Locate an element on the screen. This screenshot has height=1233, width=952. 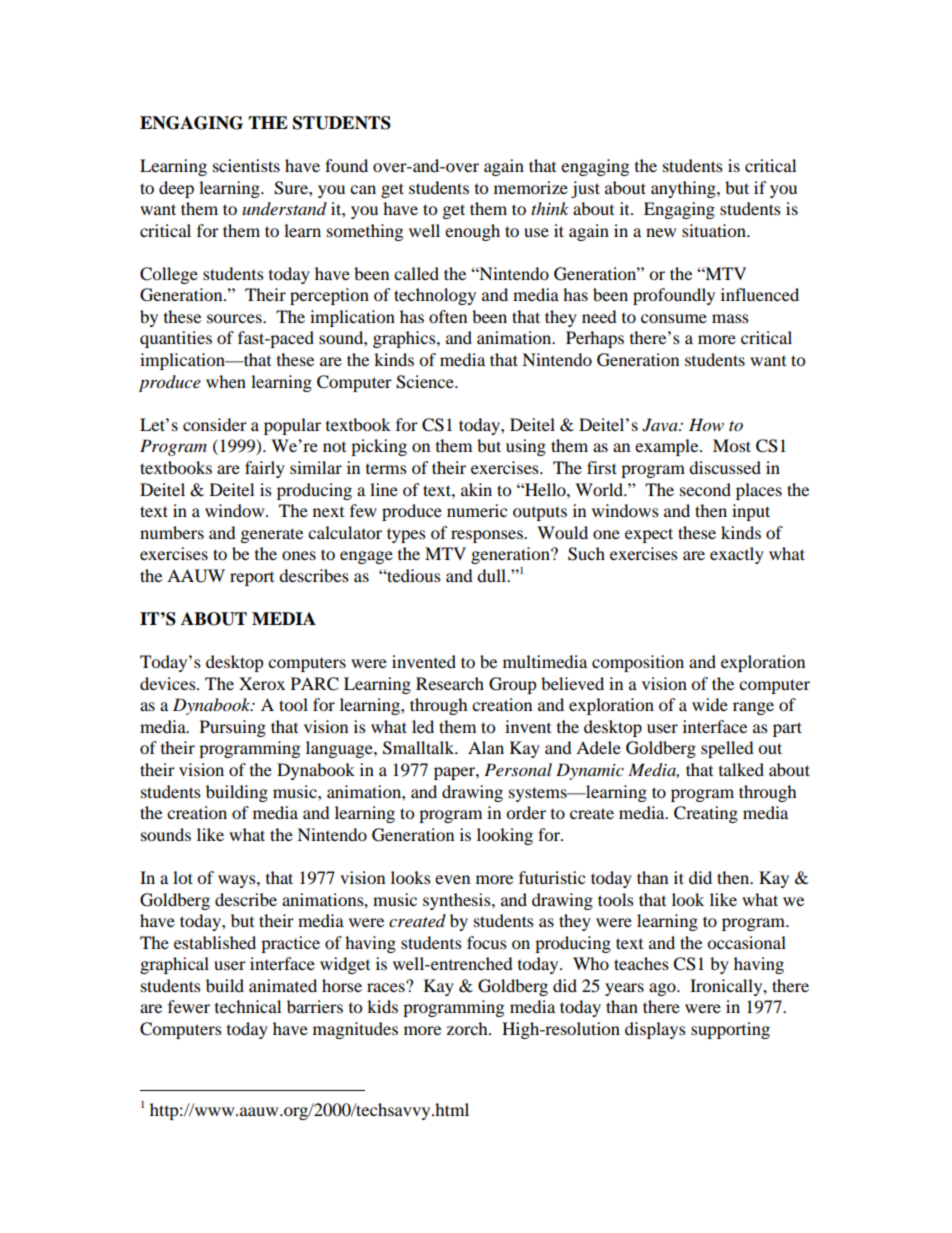
report is located at coordinates (252, 579).
